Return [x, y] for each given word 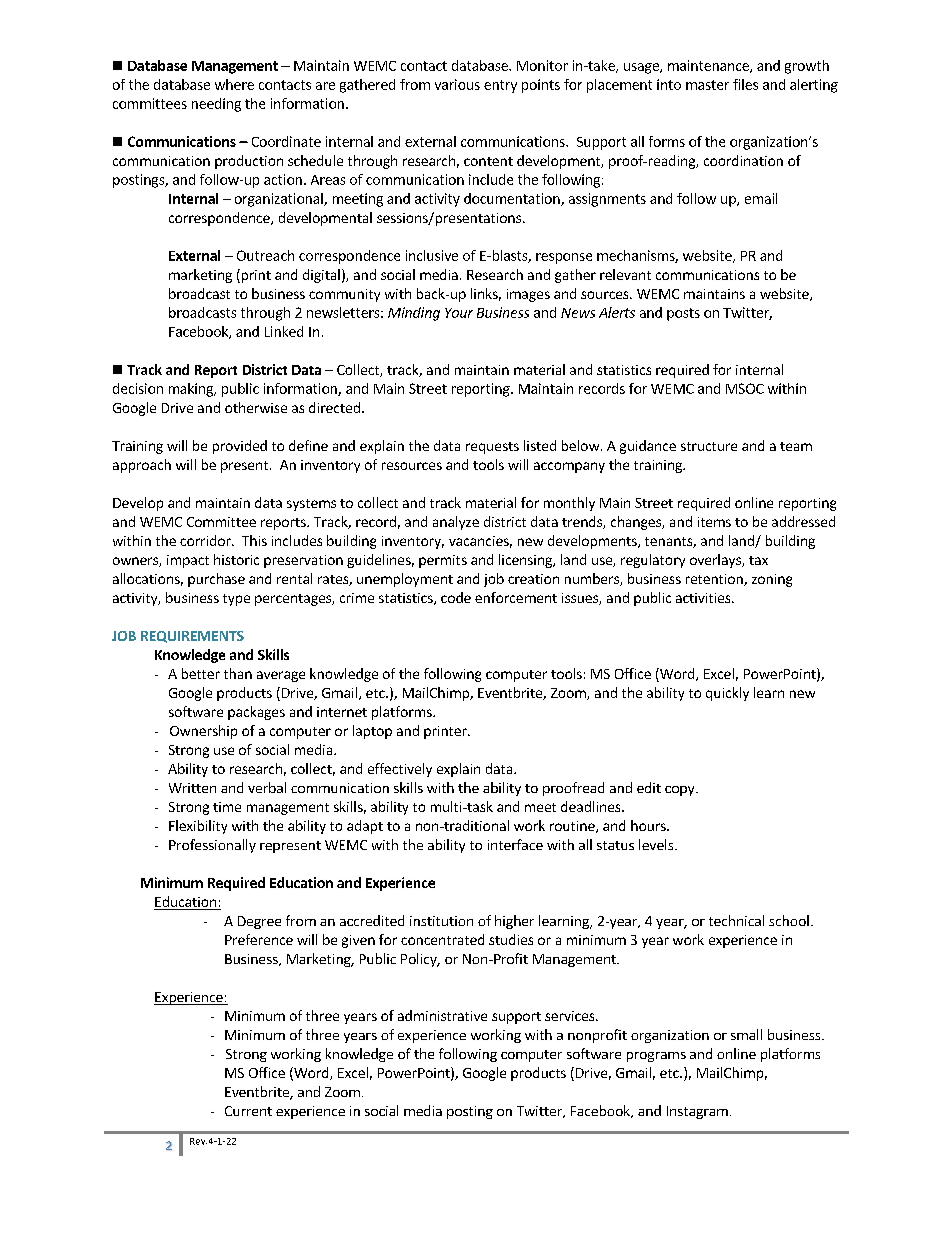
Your [459, 313]
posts [683, 314]
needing [216, 105]
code [456, 597]
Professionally [212, 846]
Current [248, 1111]
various [457, 84]
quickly [727, 694]
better [201, 673]
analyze [456, 523]
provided [240, 447]
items [714, 522]
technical [736, 920]
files [745, 84]
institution [441, 921]
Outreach [265, 255]
